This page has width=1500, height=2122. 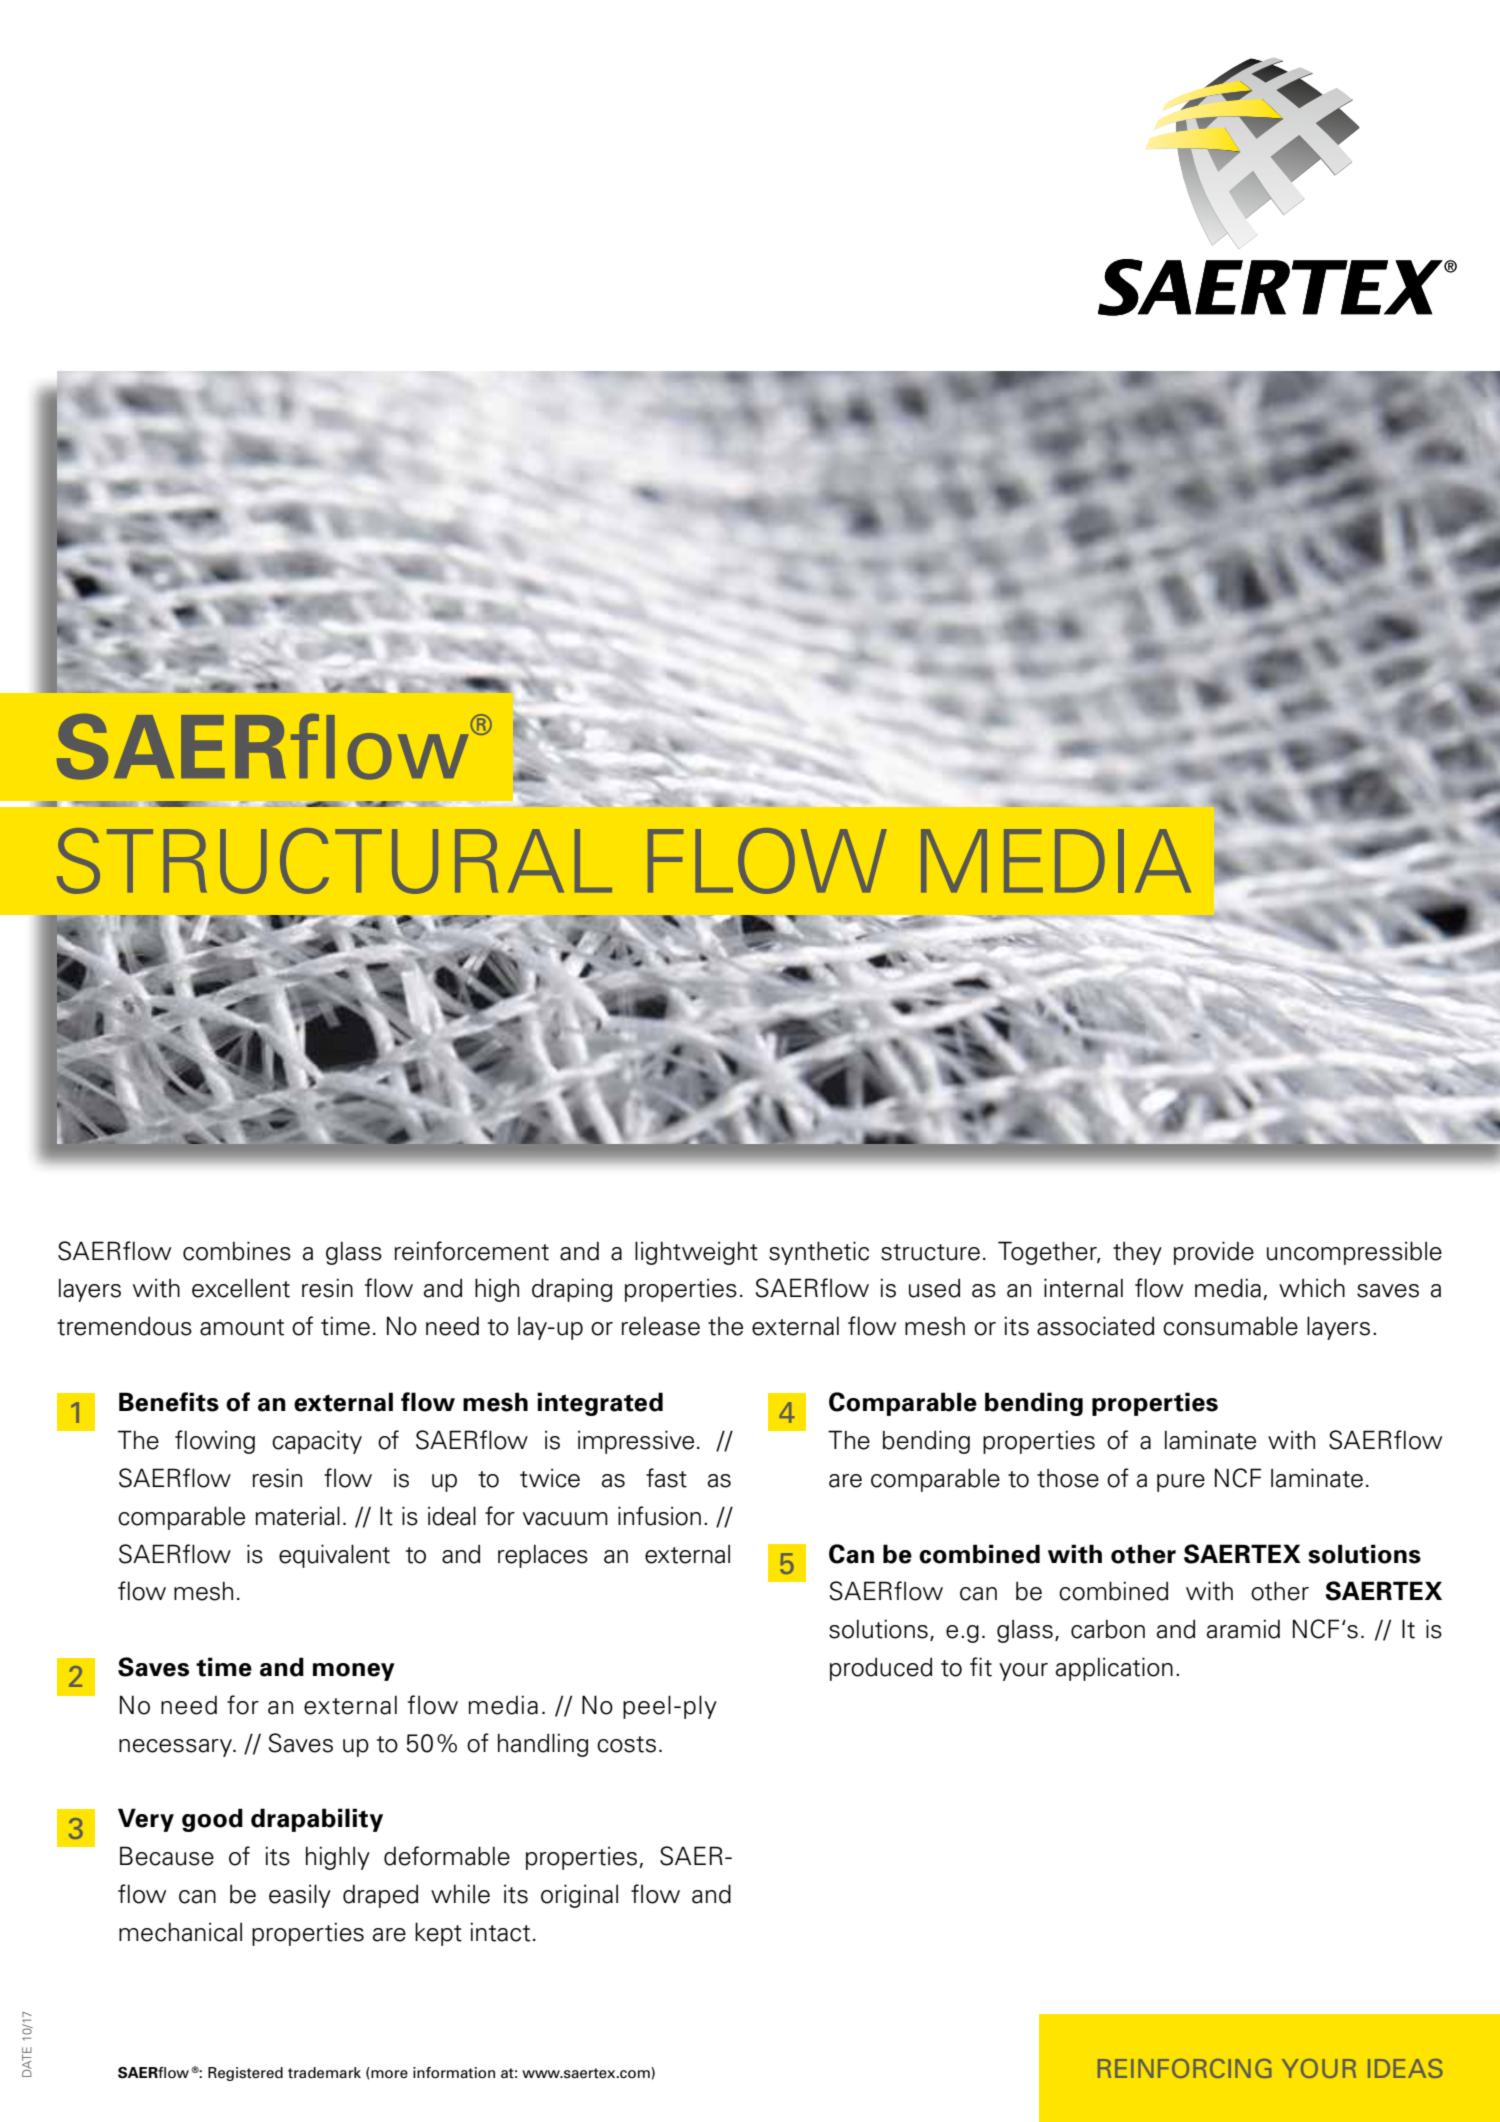 I want to click on STRUCTURAL, so click(x=334, y=861).
